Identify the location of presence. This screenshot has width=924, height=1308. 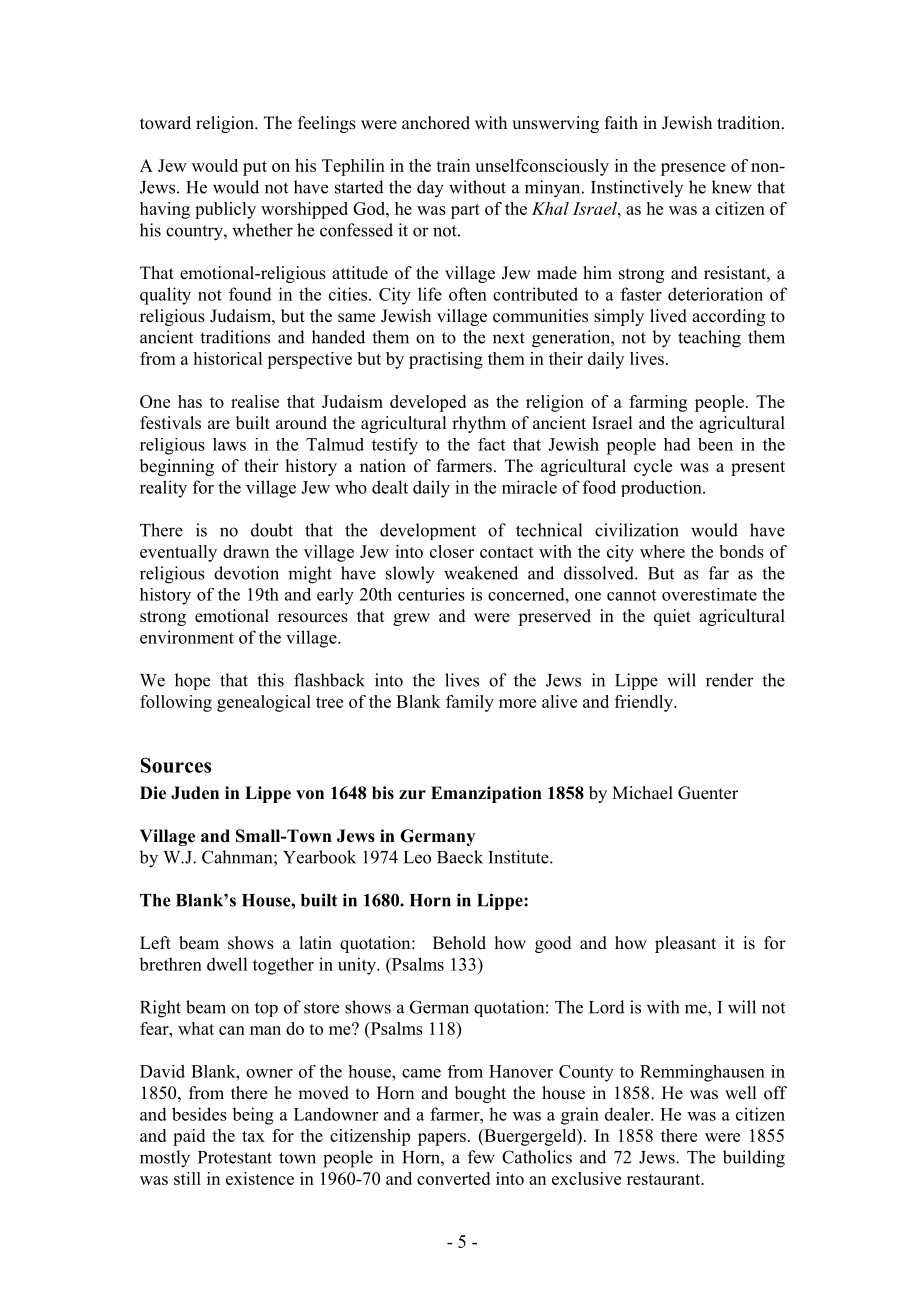
(693, 169).
